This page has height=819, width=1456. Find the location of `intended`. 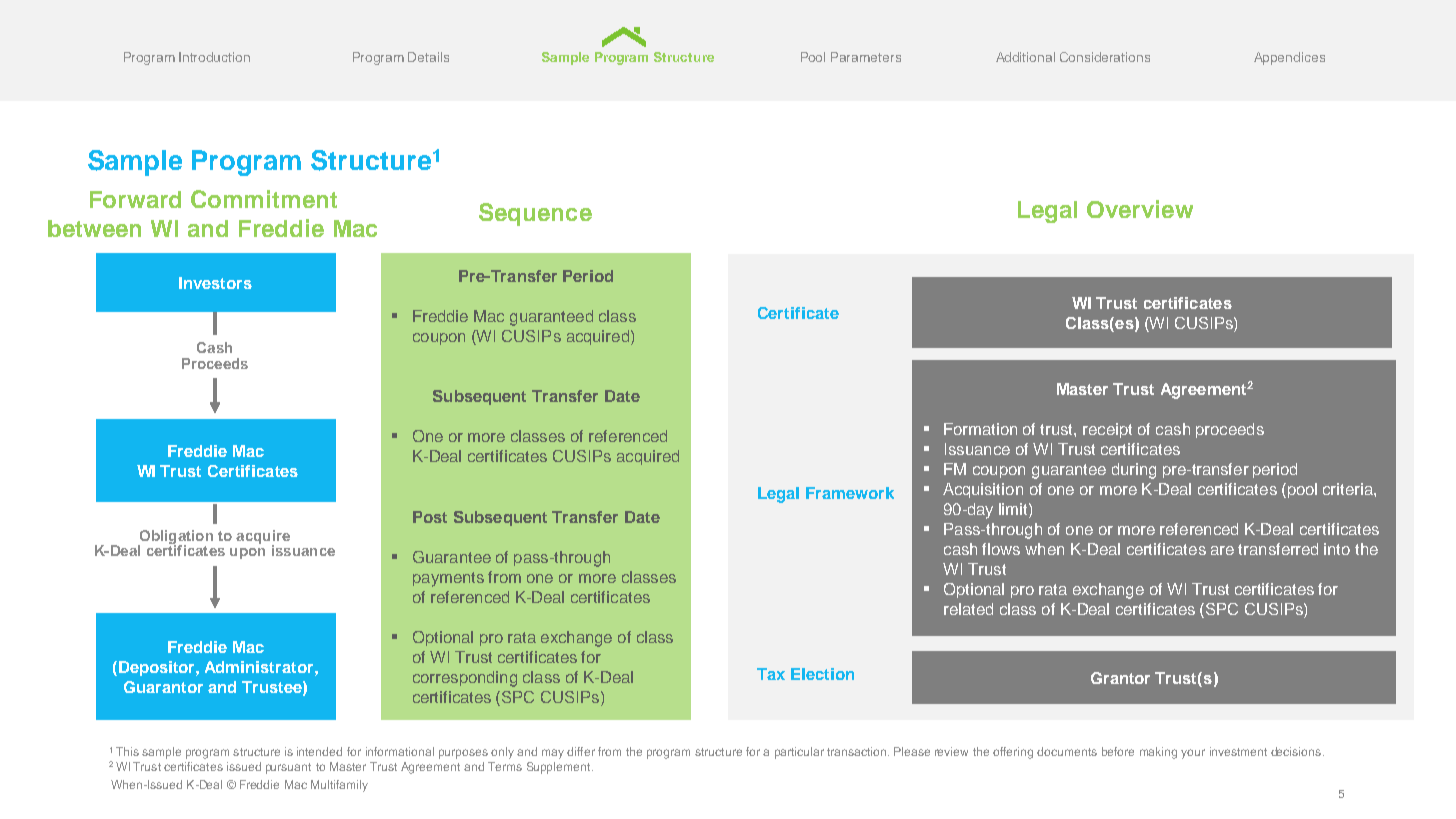

intended is located at coordinates (319, 751).
